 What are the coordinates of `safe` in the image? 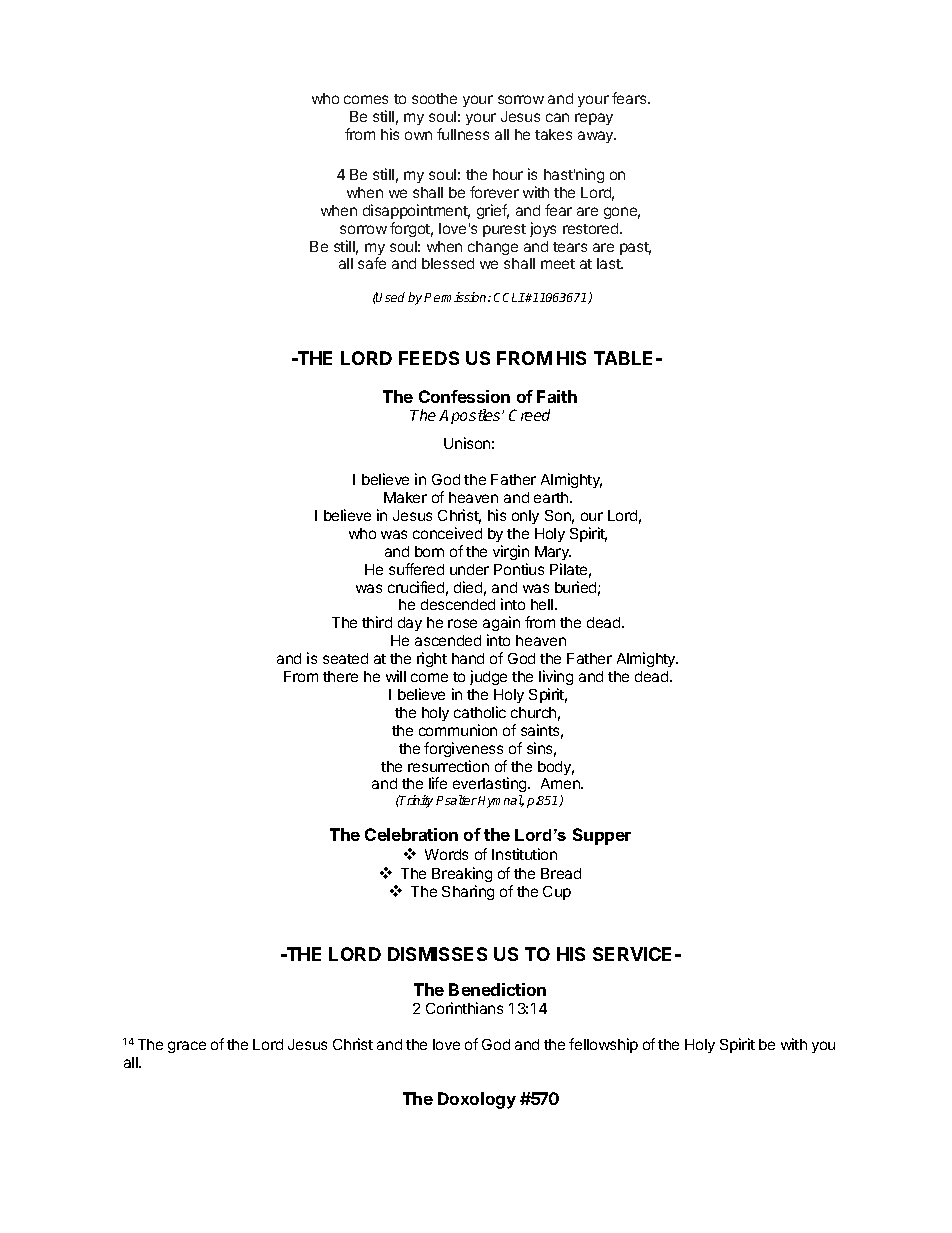 It's located at (372, 263).
